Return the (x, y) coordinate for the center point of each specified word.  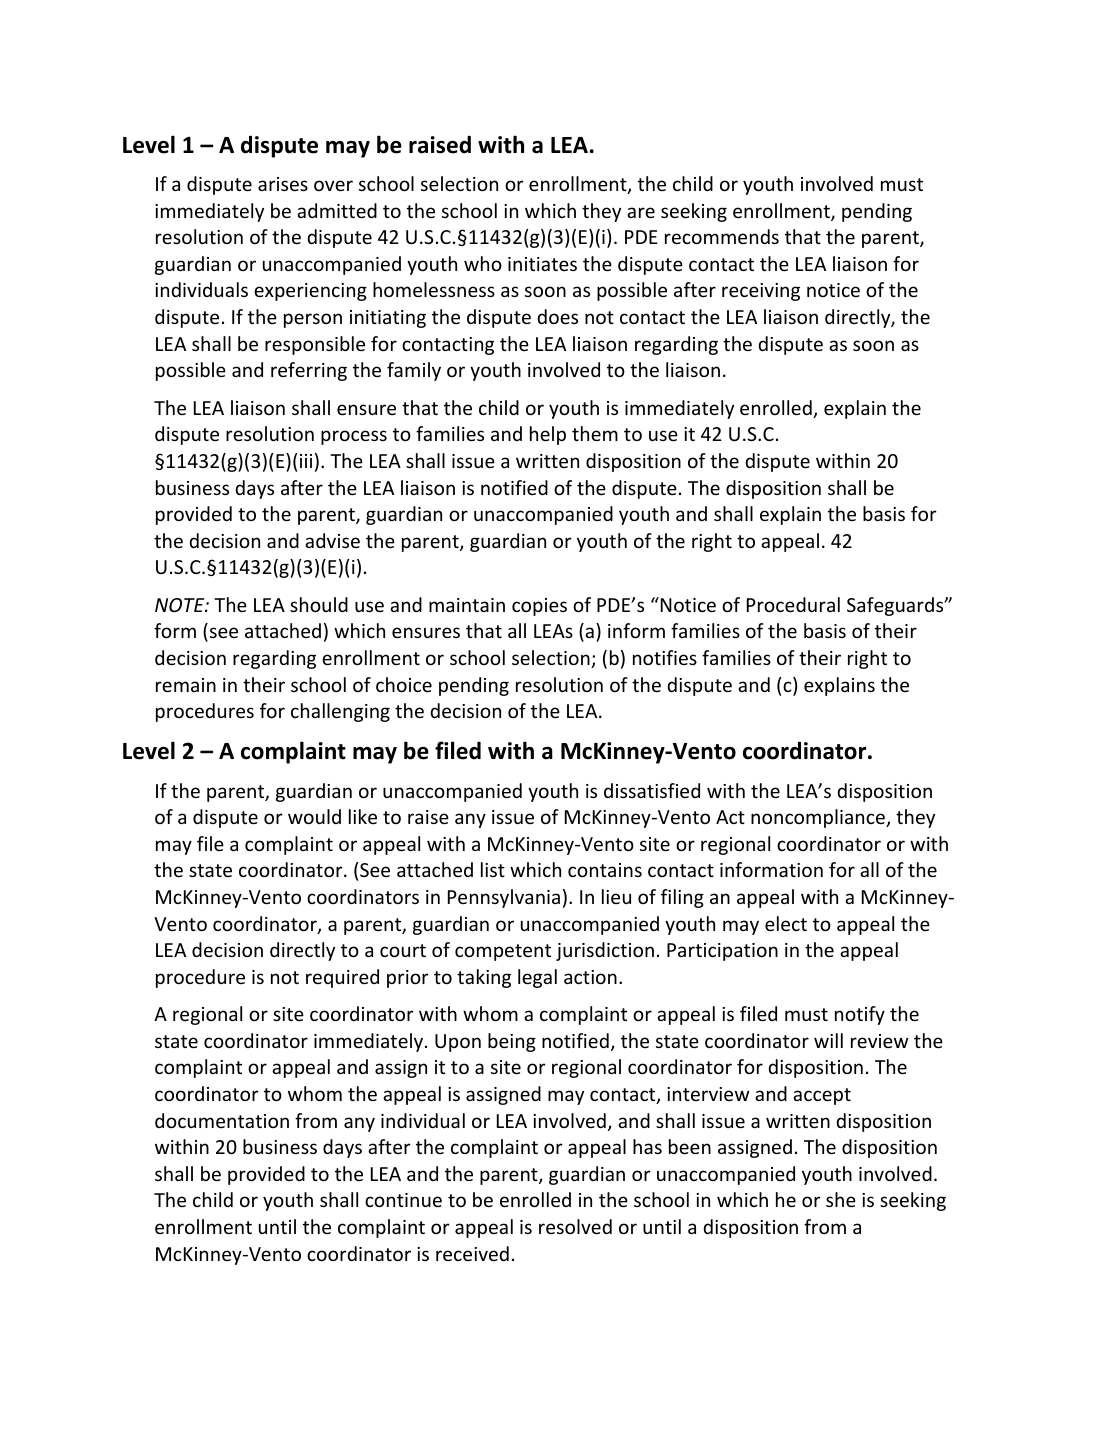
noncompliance (819, 818)
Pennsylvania (504, 898)
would (314, 816)
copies (539, 607)
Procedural (793, 604)
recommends (722, 236)
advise (332, 540)
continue (403, 1200)
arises (283, 184)
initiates (542, 264)
